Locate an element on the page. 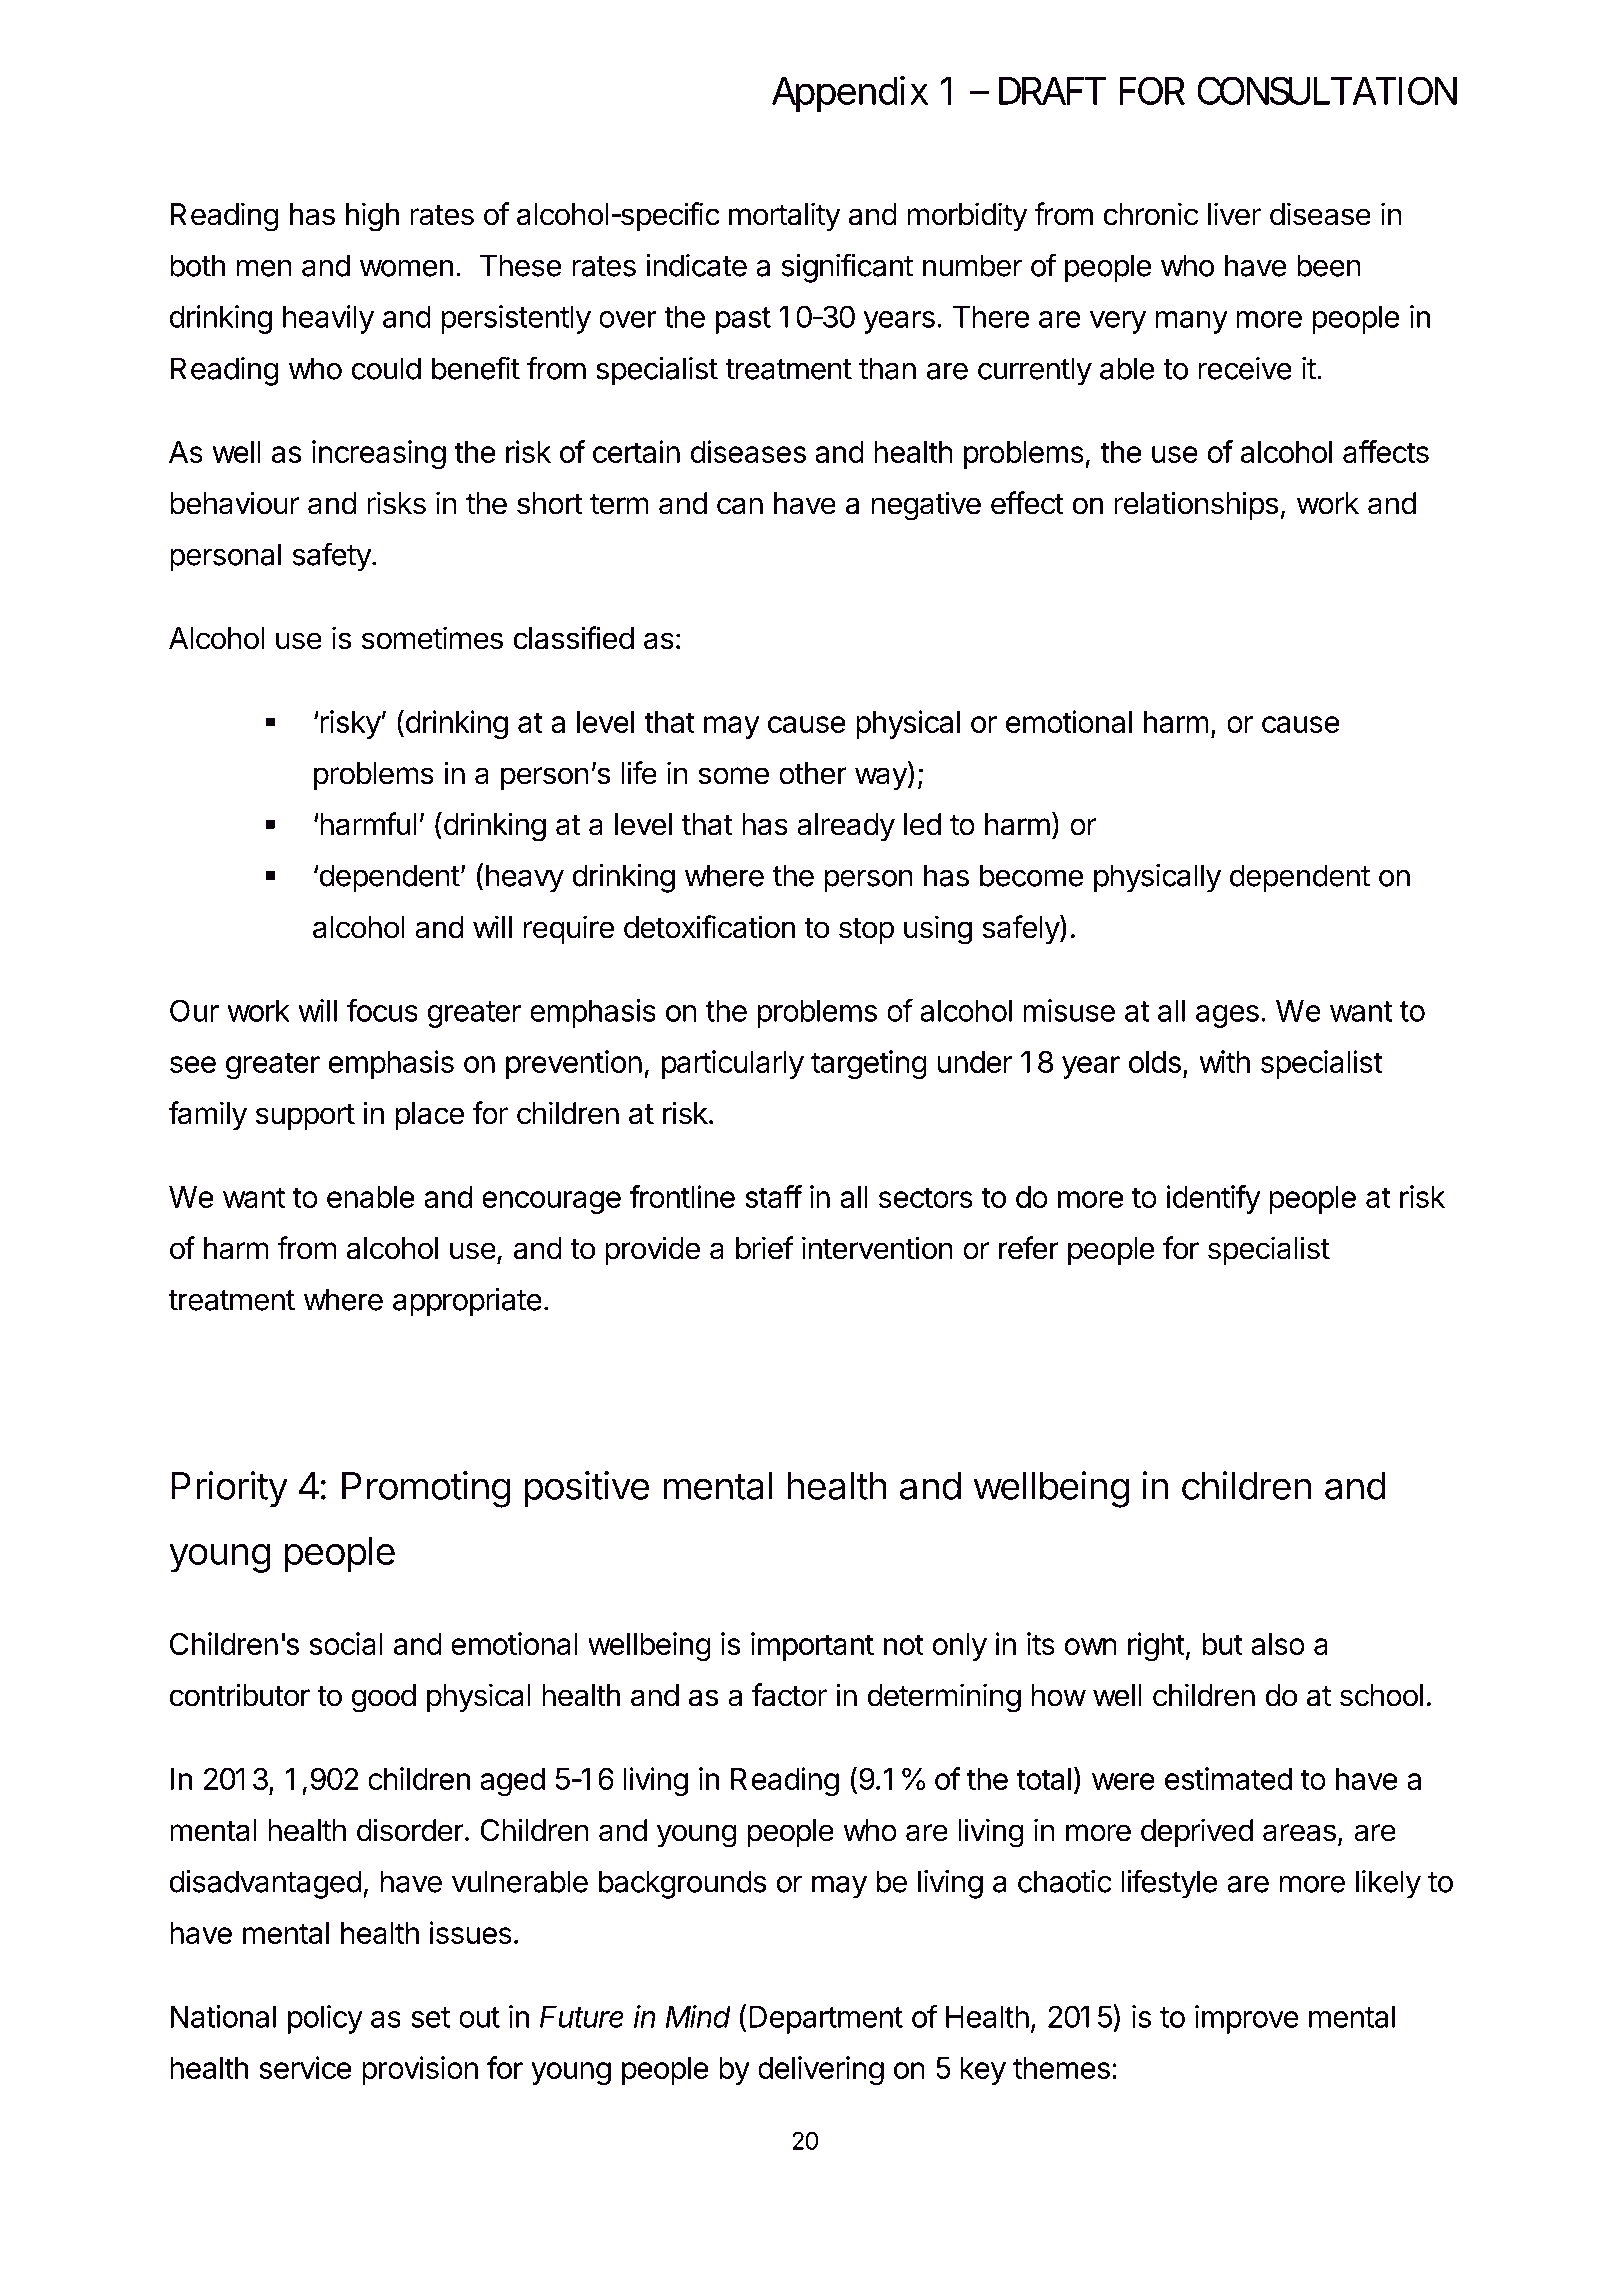 The height and width of the document is (2276, 1609). become is located at coordinates (1031, 875).
